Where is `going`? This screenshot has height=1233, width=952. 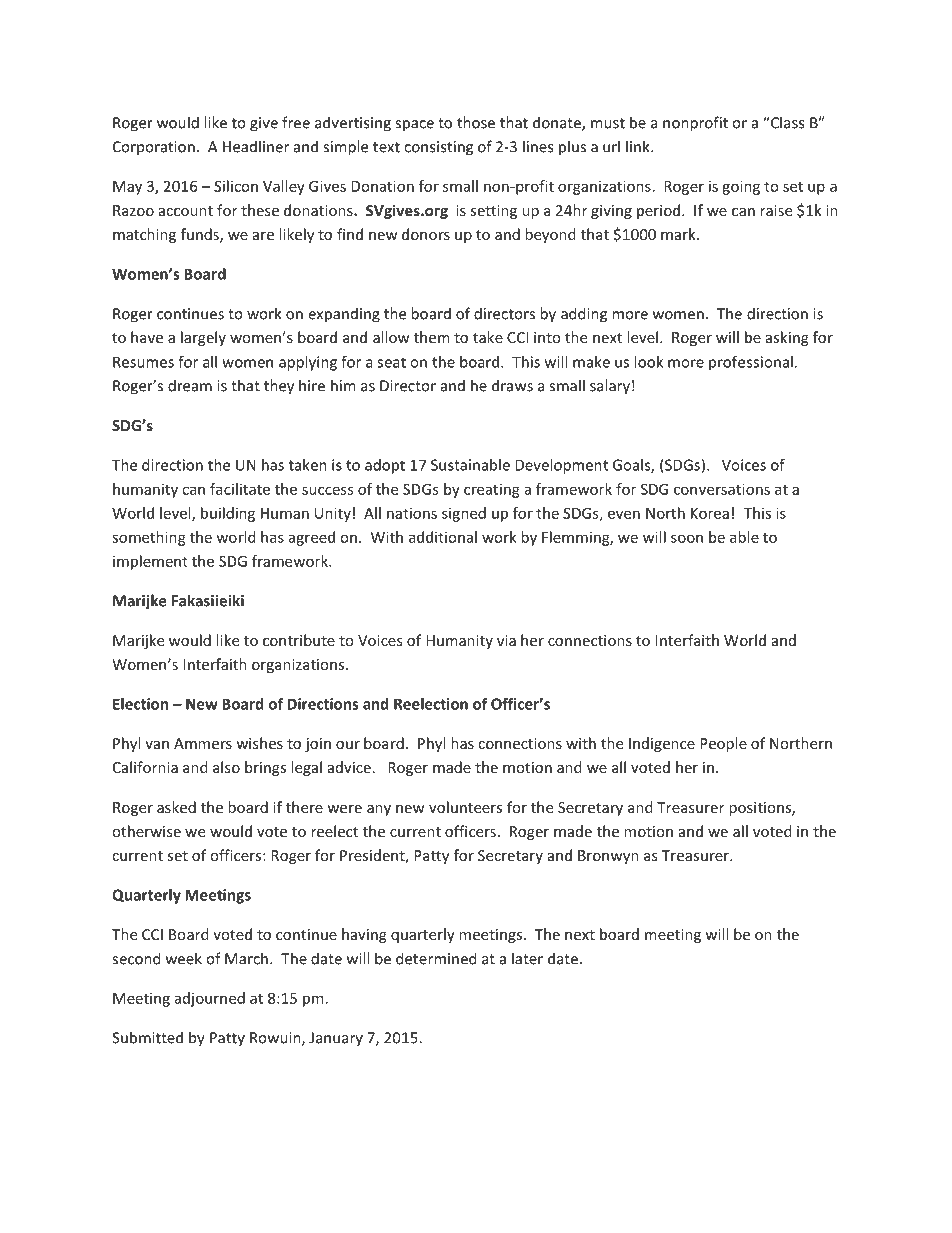 going is located at coordinates (741, 187).
